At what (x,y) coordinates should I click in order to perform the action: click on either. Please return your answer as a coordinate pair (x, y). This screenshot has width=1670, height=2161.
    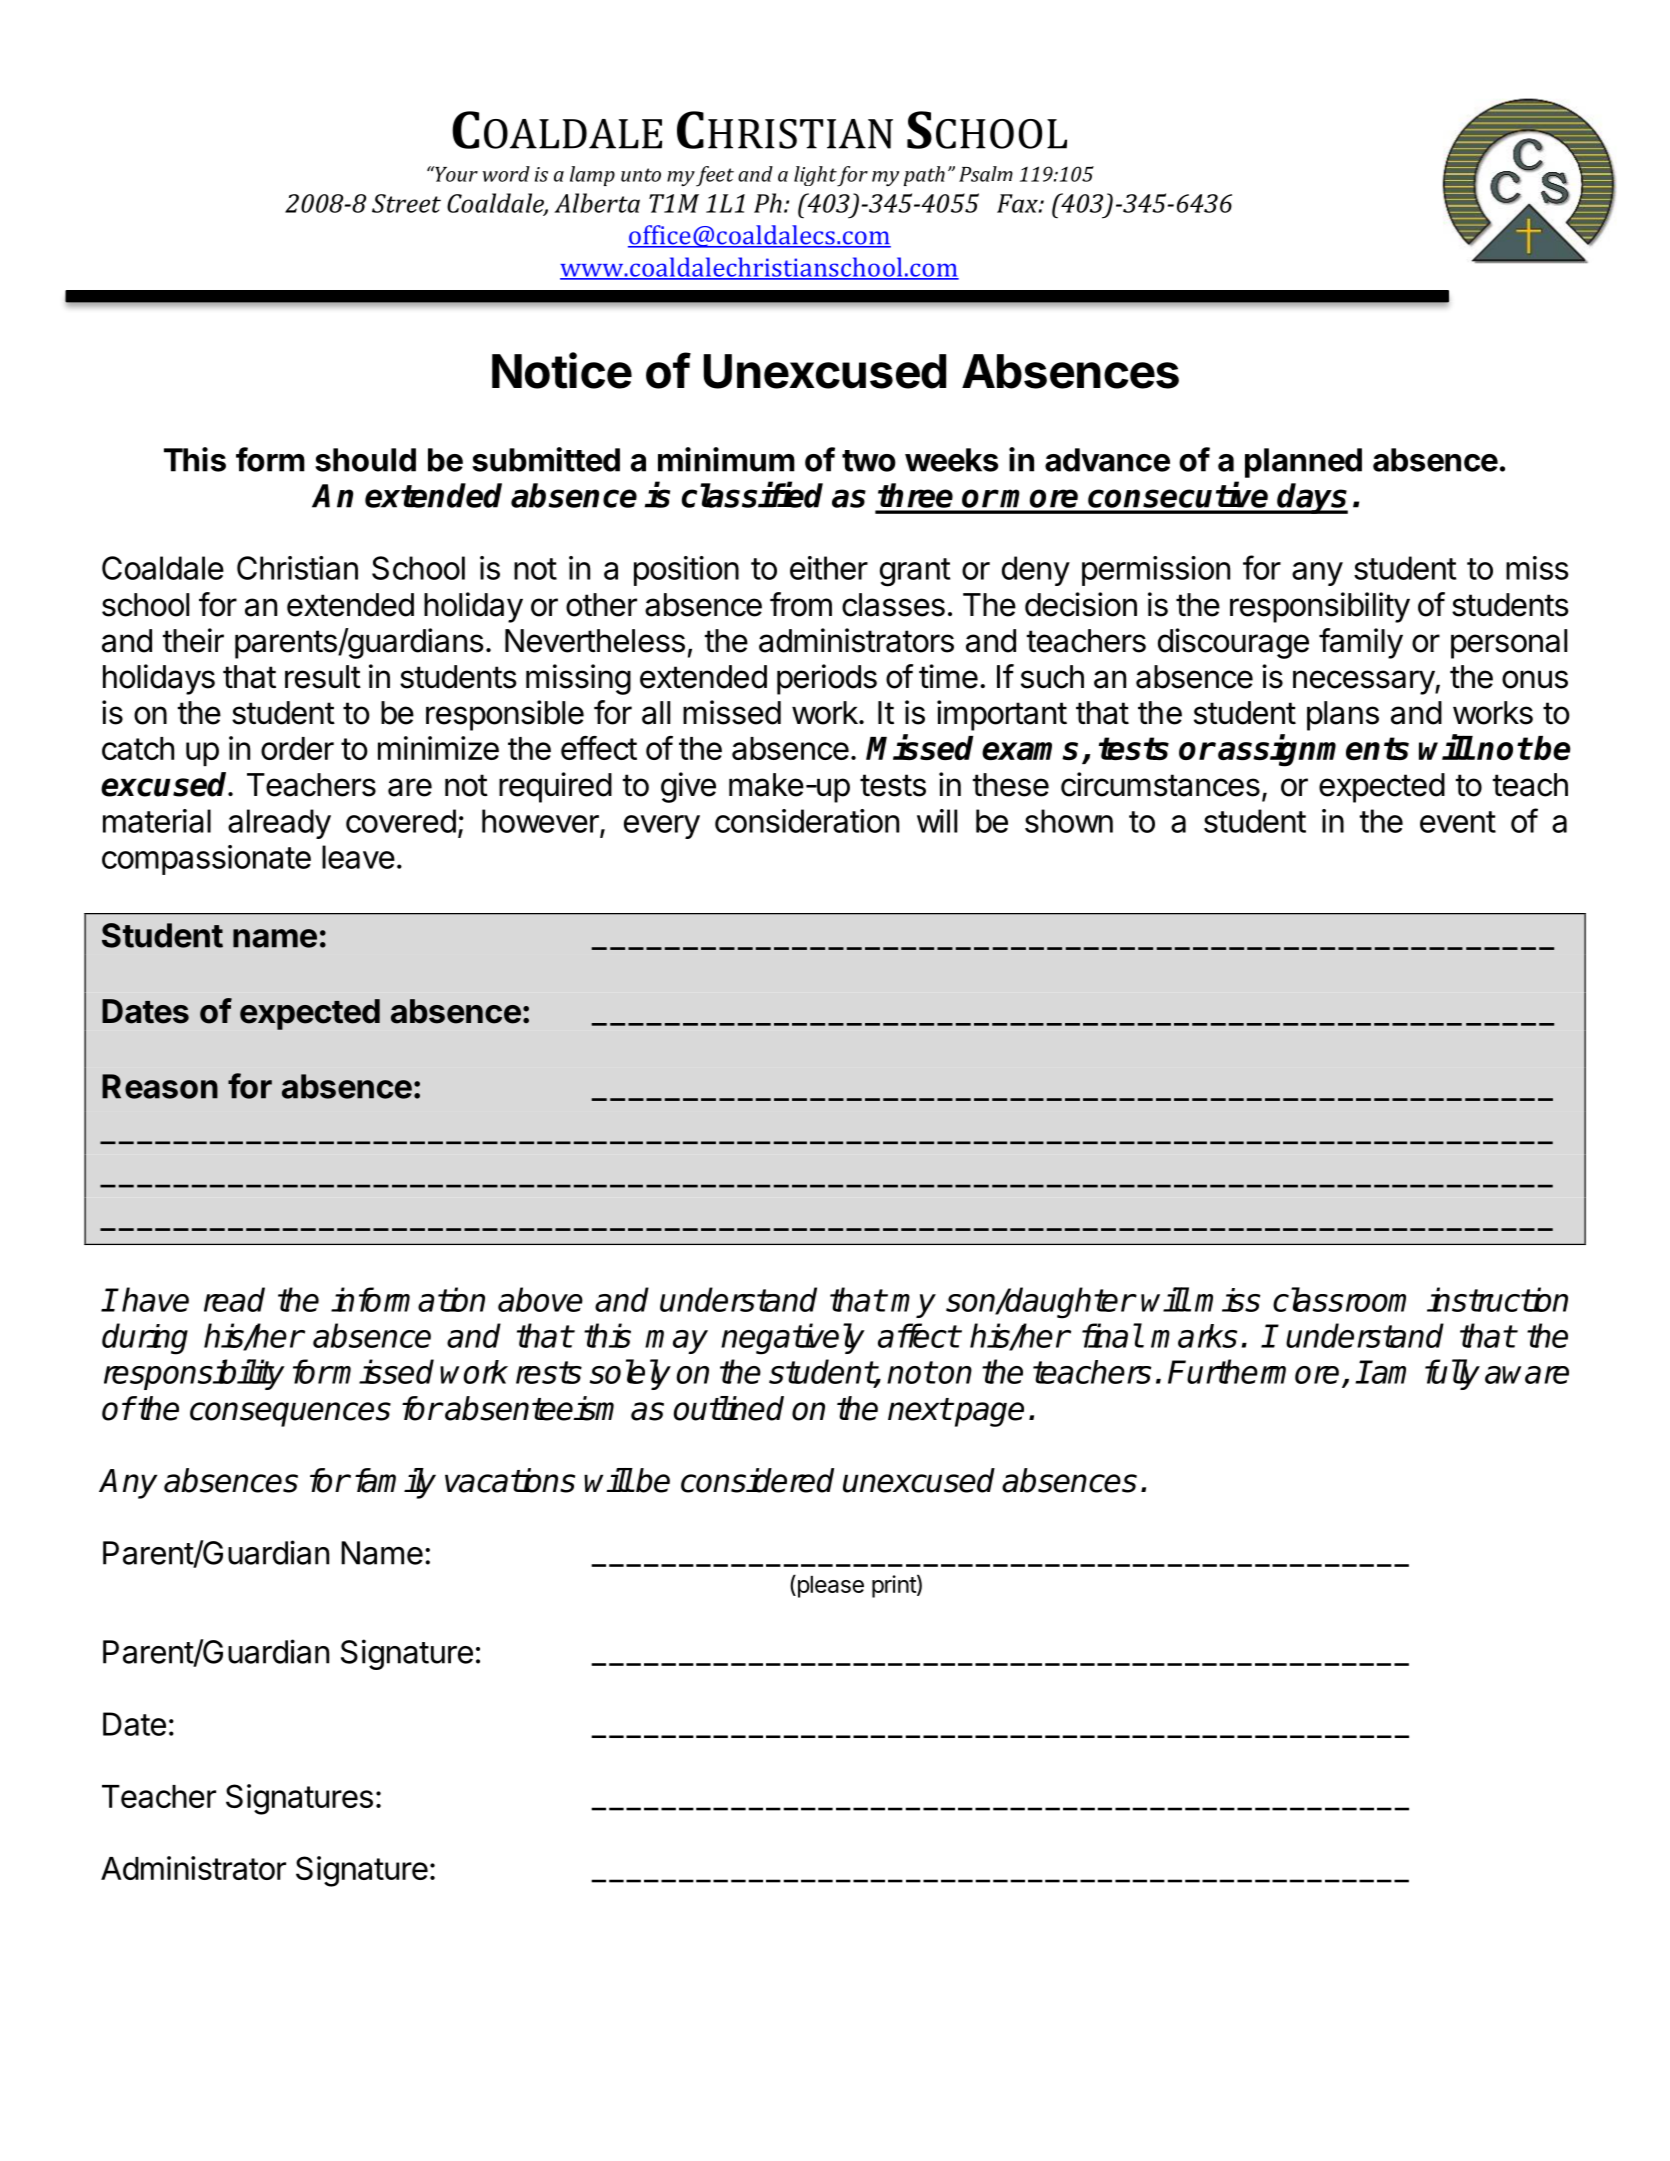
    Looking at the image, I should click on (829, 568).
